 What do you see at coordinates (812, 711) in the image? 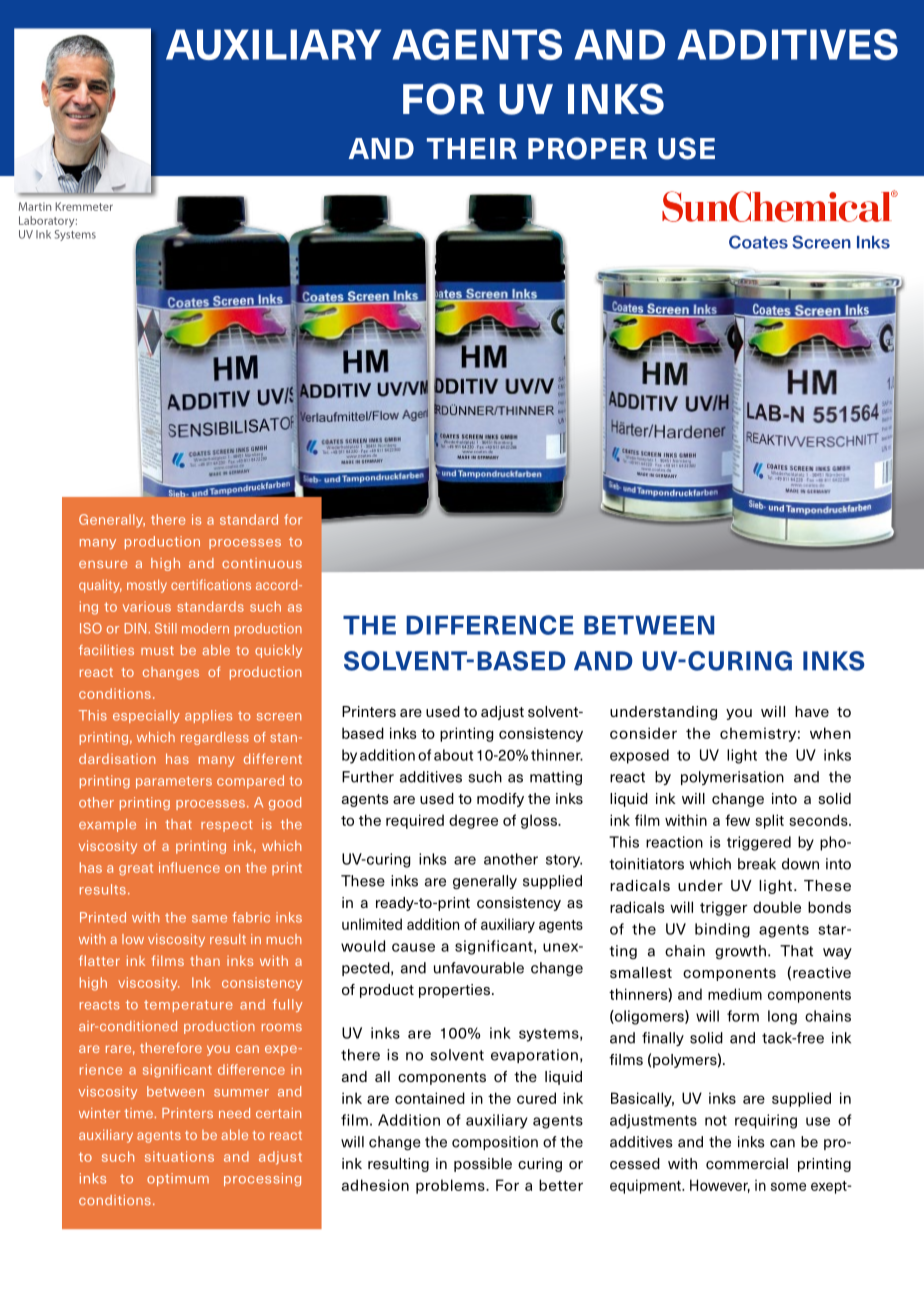
I see `have` at bounding box center [812, 711].
